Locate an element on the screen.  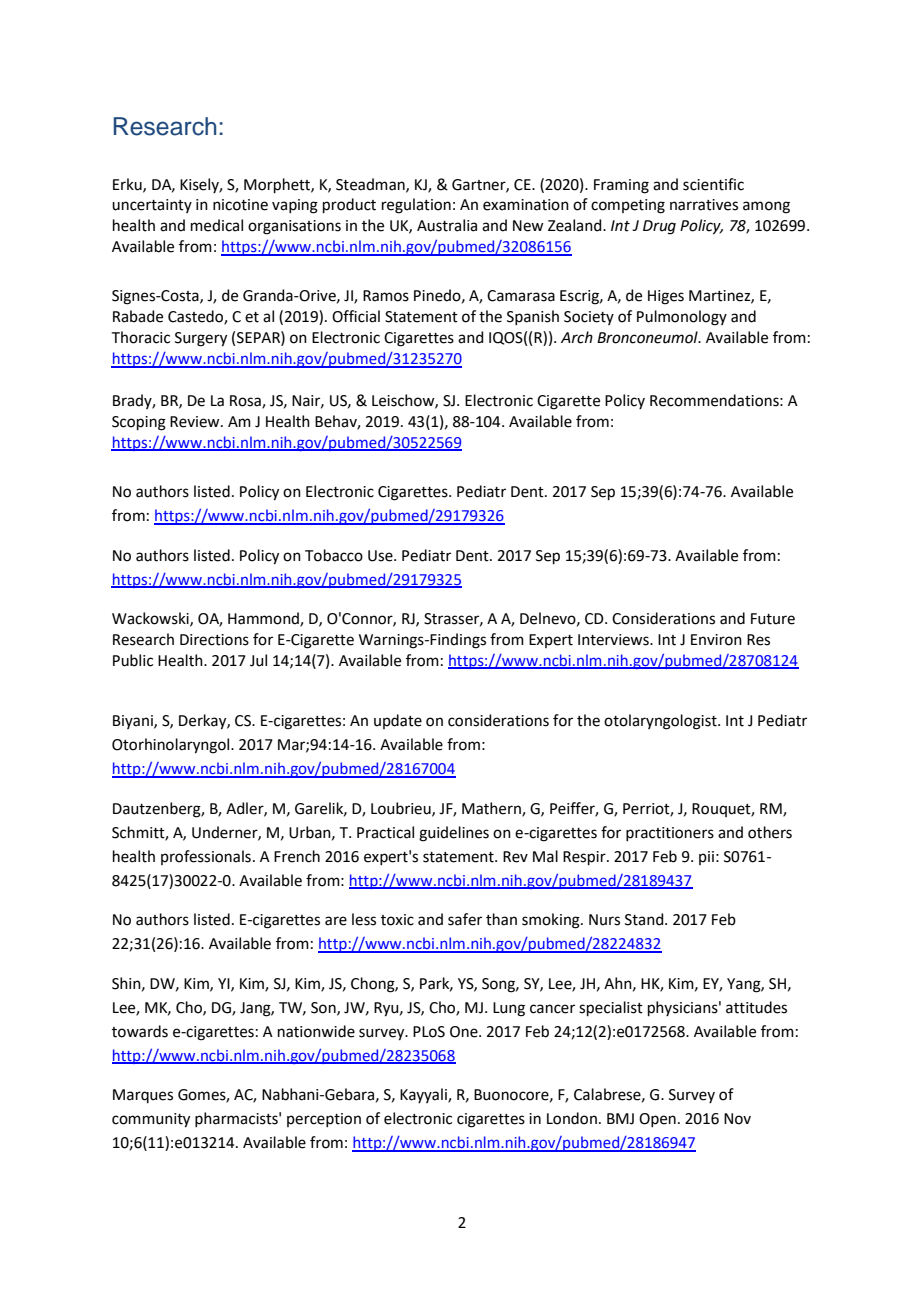
London is located at coordinates (572, 1118).
